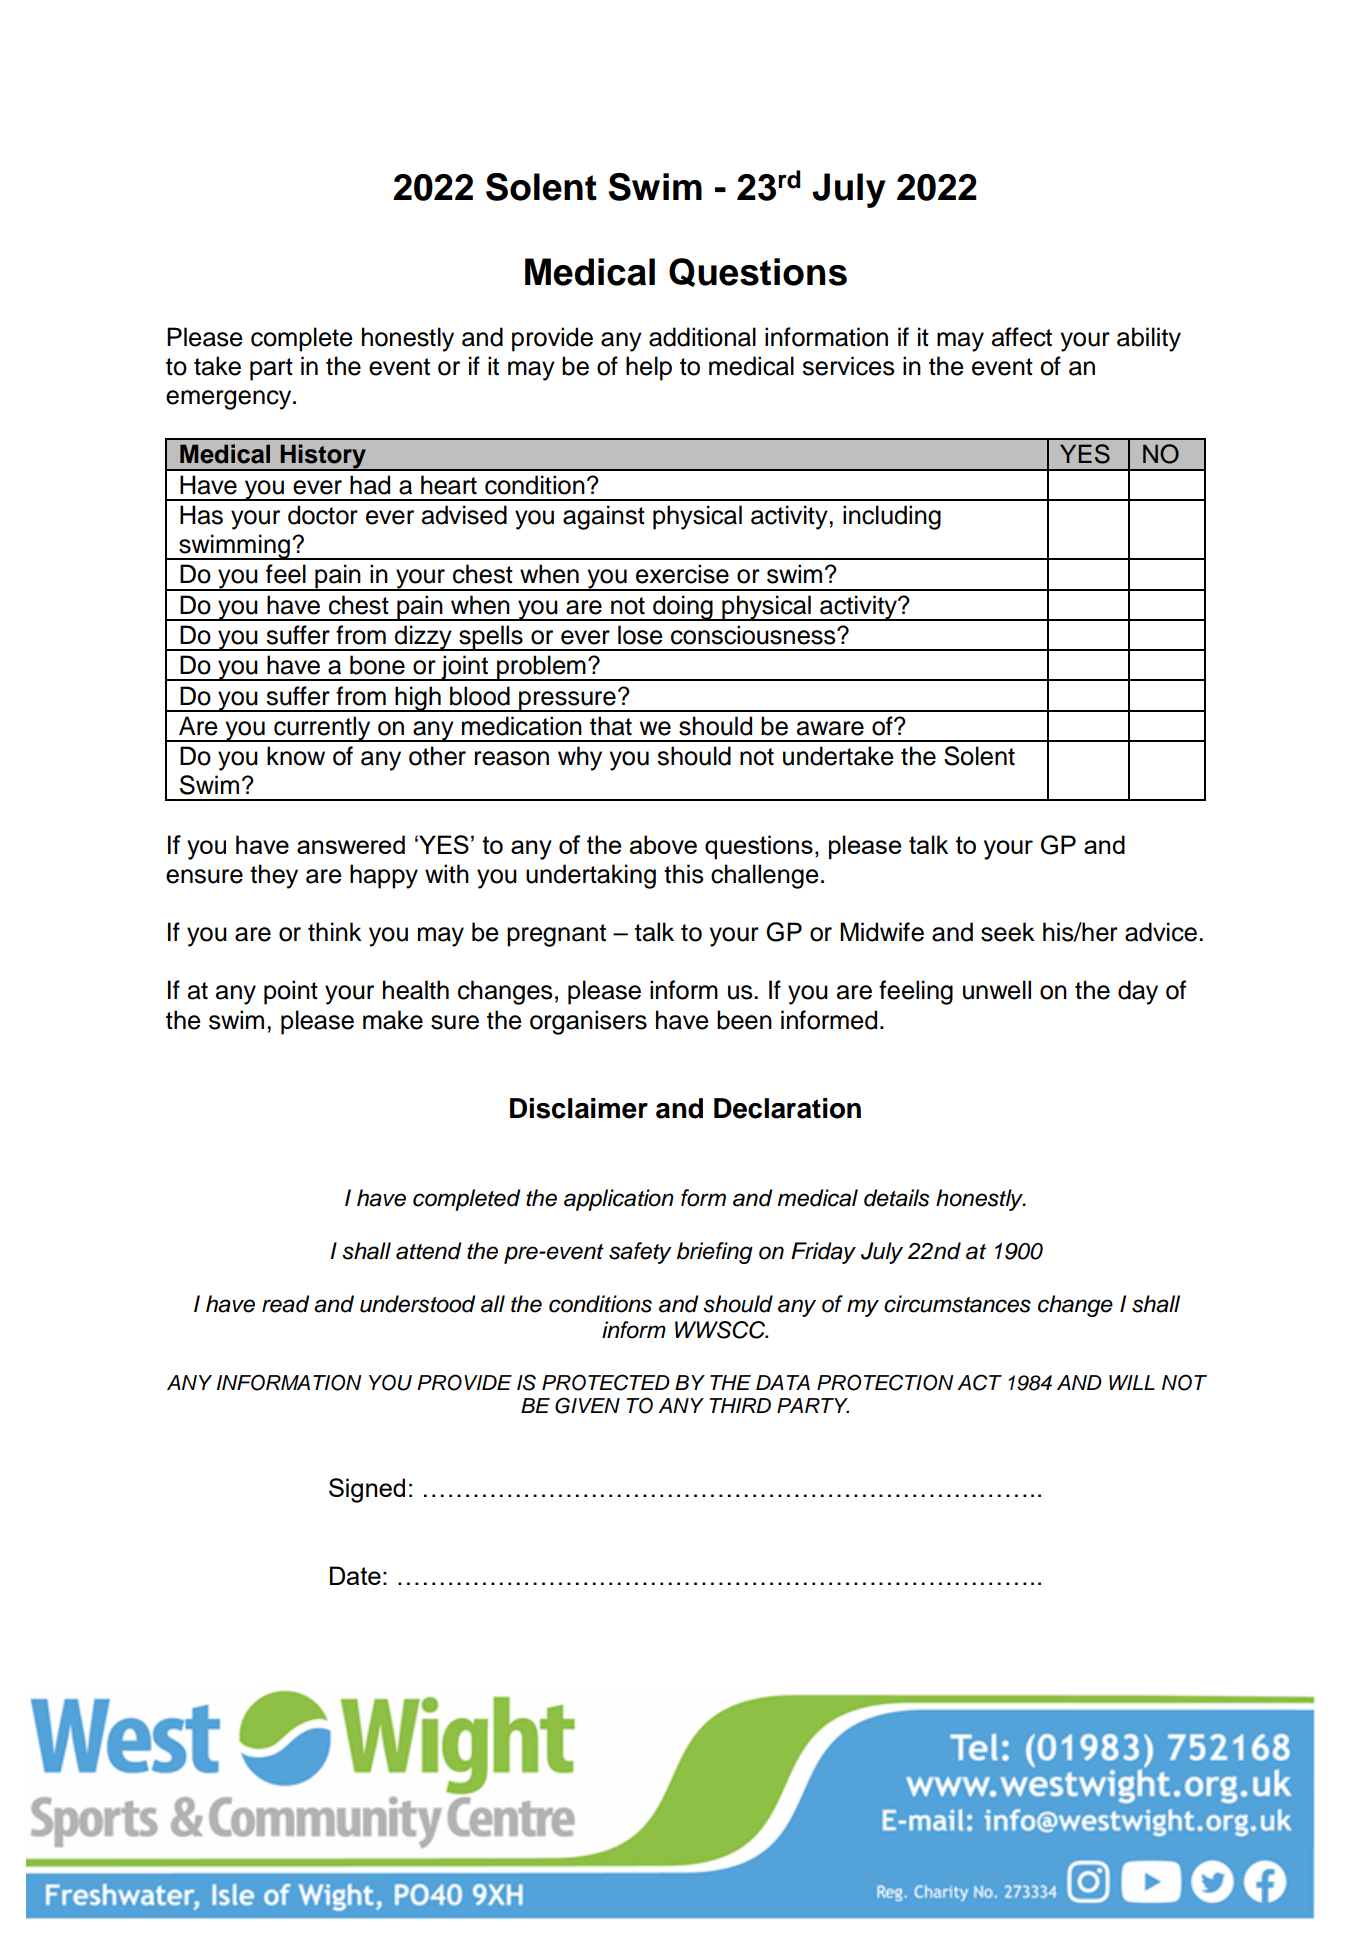  I want to click on Date, so click(355, 1575).
